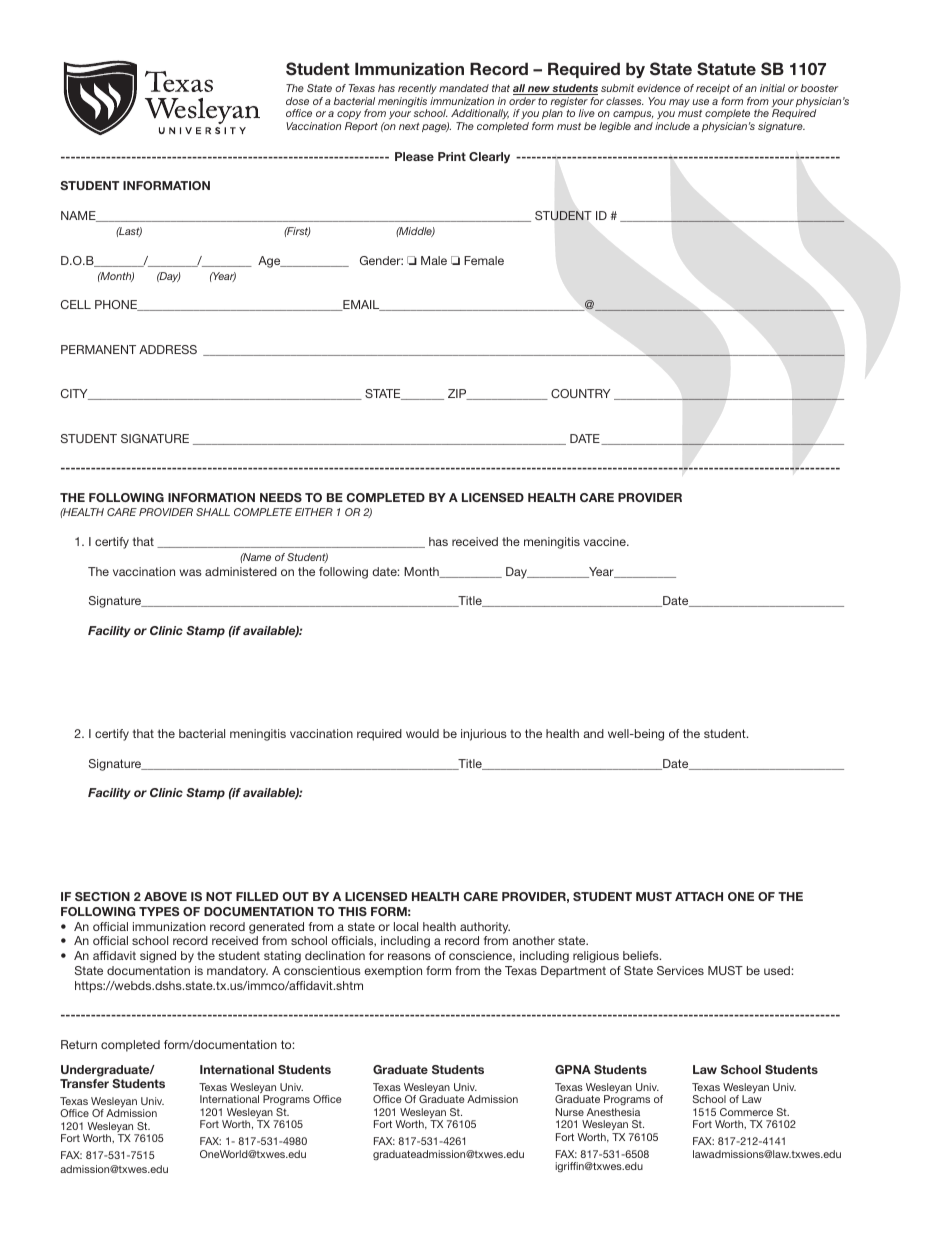  Describe the element at coordinates (417, 91) in the screenshot. I see `recently` at that location.
